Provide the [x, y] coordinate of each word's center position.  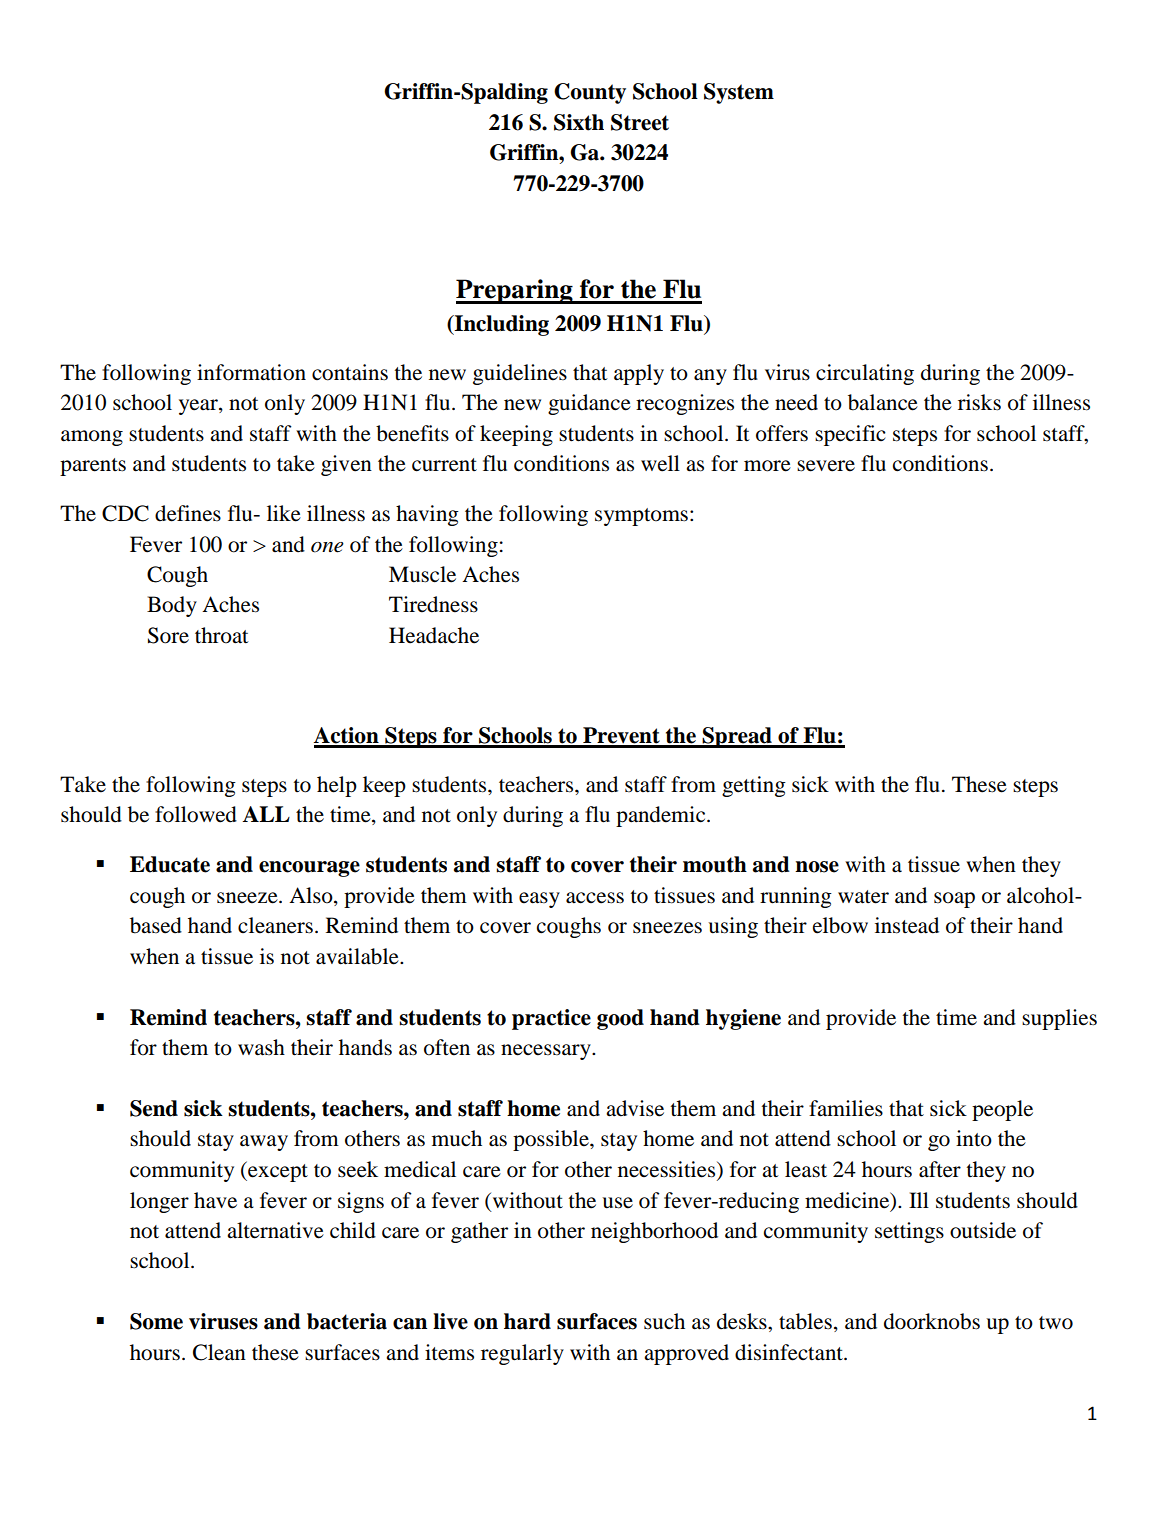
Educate [170, 864]
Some [156, 1321]
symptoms [641, 517]
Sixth [579, 122]
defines [188, 513]
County [590, 93]
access [595, 898]
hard [527, 1321]
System [739, 93]
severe [826, 466]
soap [954, 900]
